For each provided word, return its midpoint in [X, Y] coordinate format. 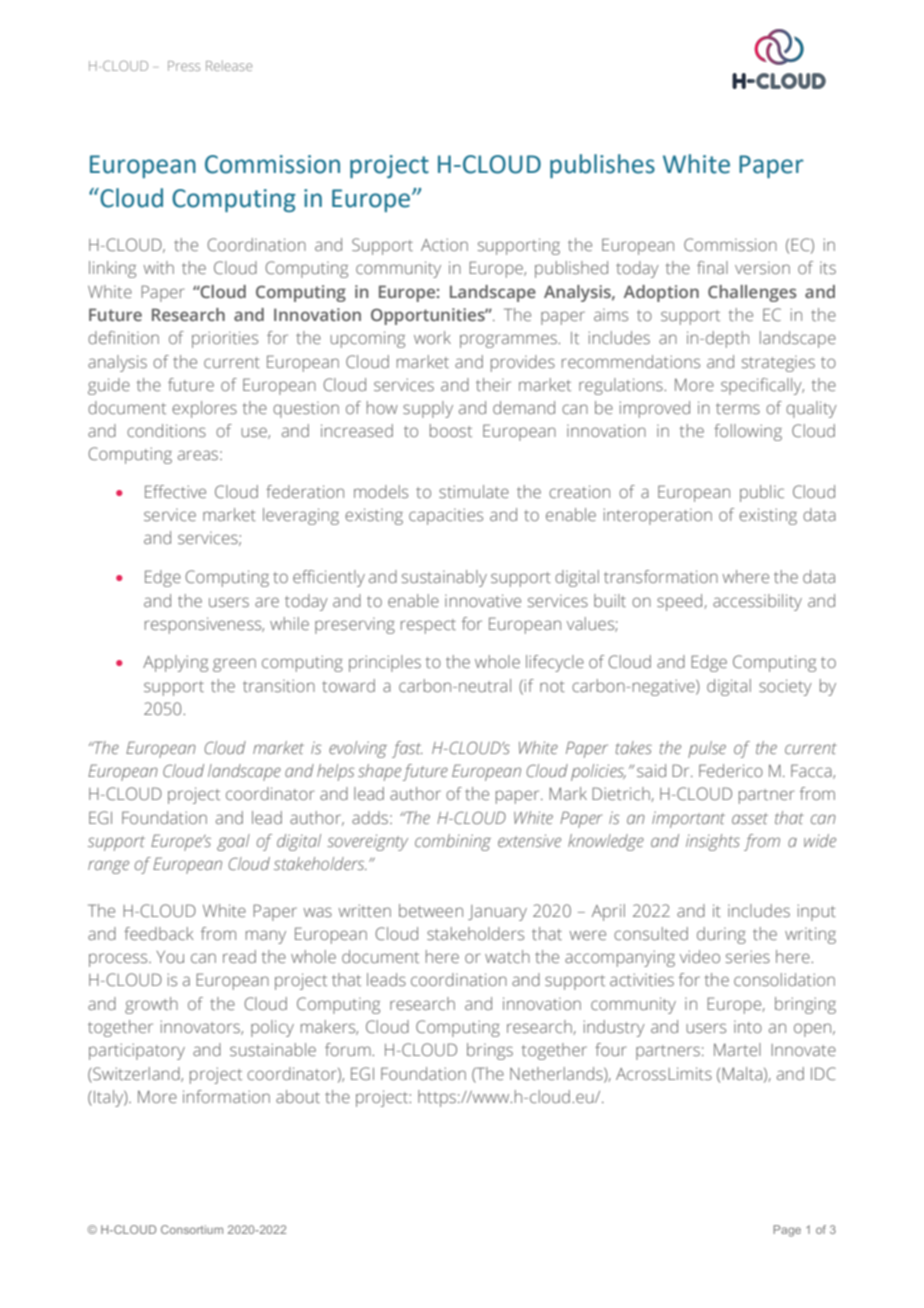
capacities [446, 516]
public [762, 493]
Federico [731, 770]
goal [233, 842]
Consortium [192, 1229]
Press [184, 66]
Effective [175, 491]
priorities [225, 339]
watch [507, 956]
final [712, 267]
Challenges [752, 293]
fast [407, 749]
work [432, 337]
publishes [602, 166]
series [748, 956]
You [170, 957]
